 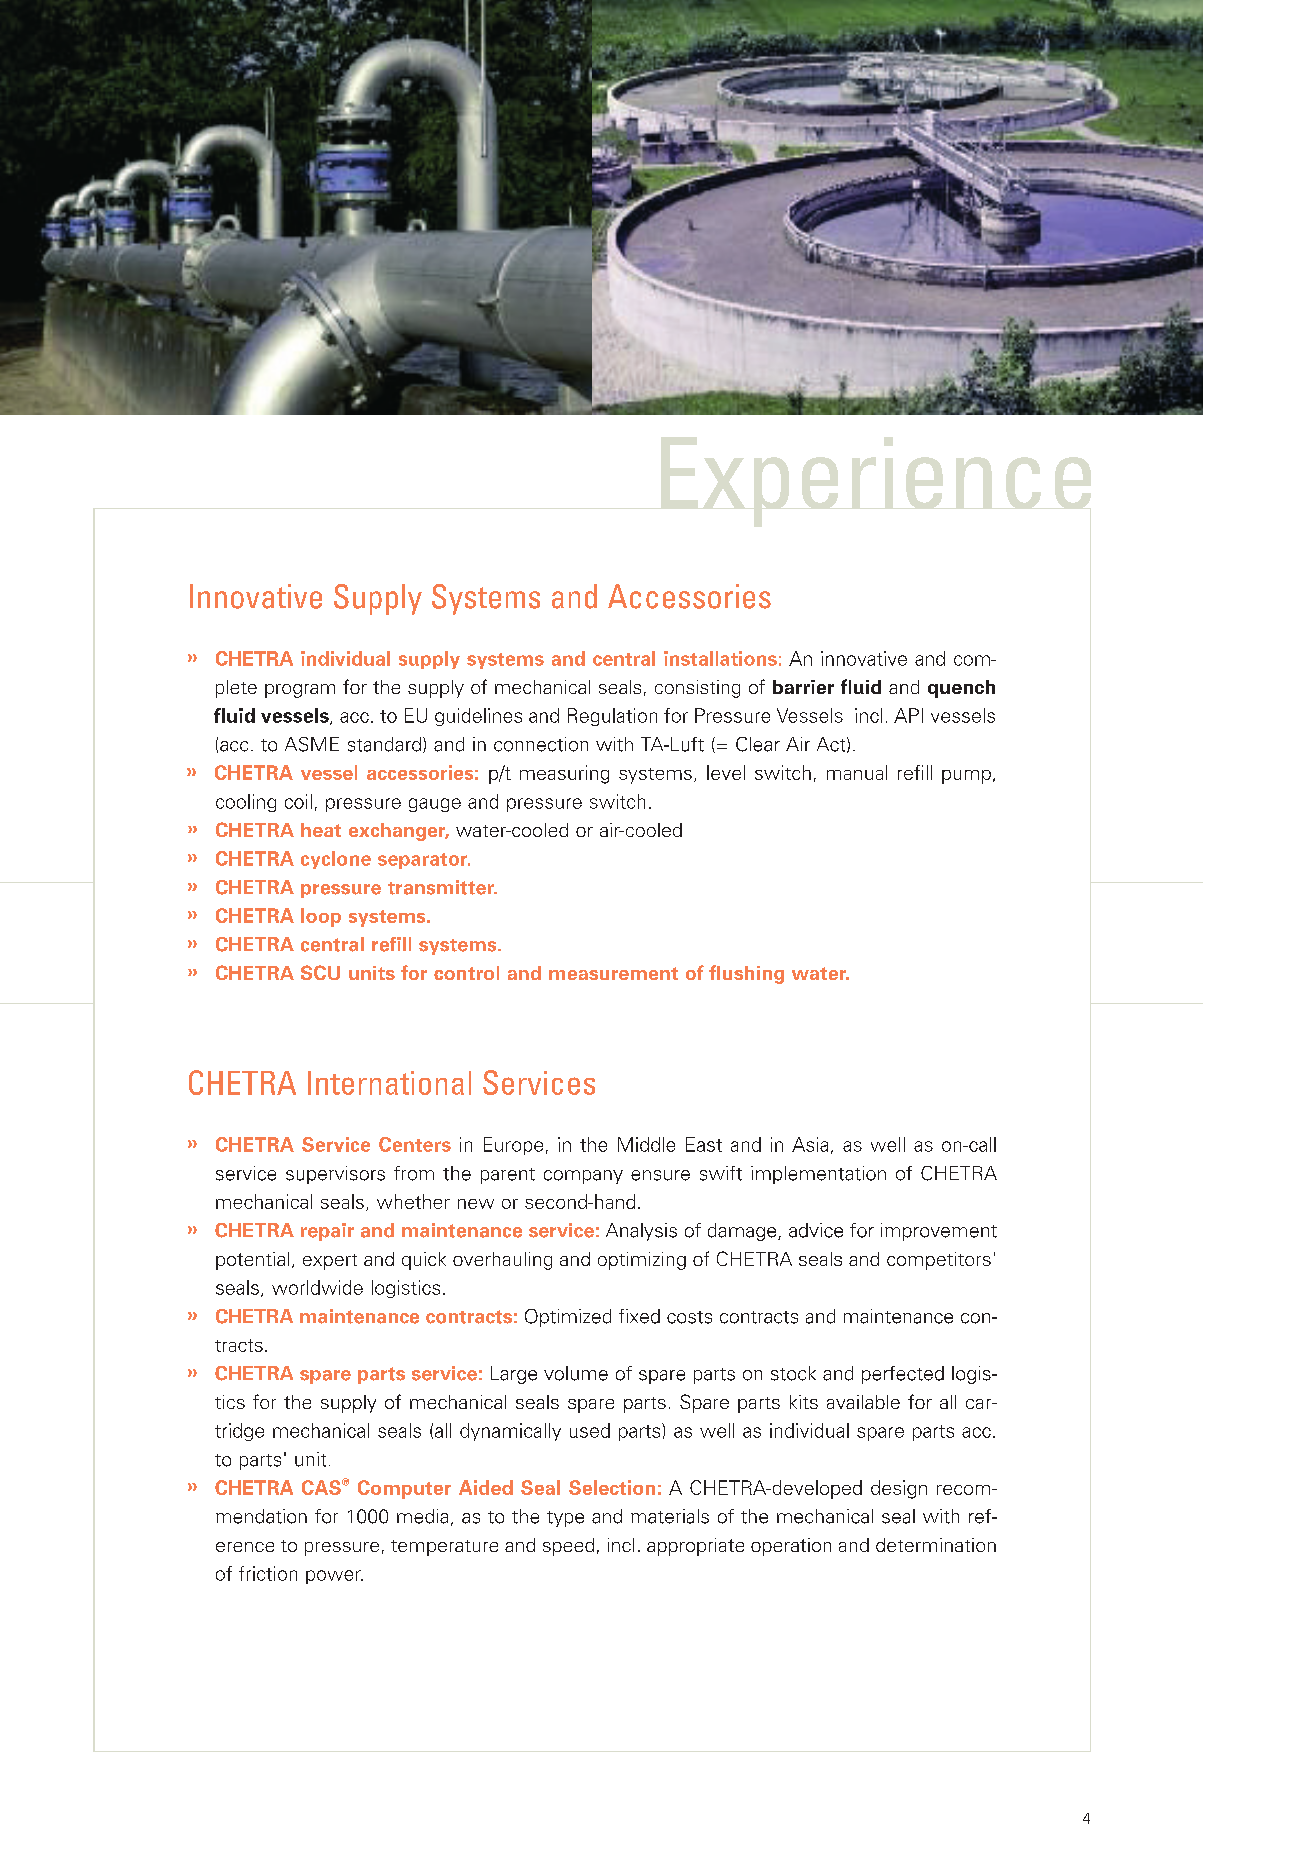 What do you see at coordinates (564, 774) in the document?
I see `measuring` at bounding box center [564, 774].
